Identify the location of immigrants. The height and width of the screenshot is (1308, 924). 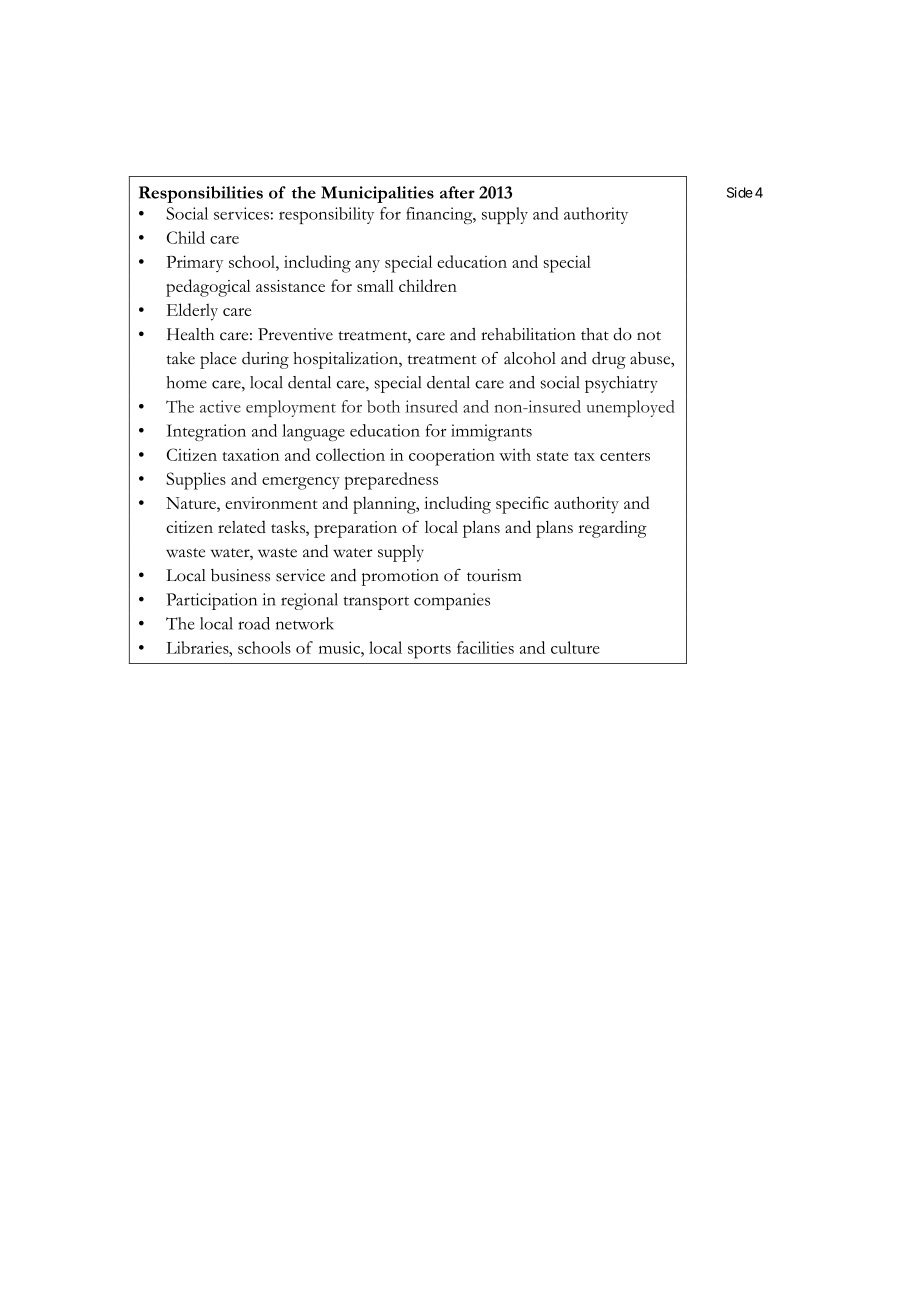
(491, 432).
